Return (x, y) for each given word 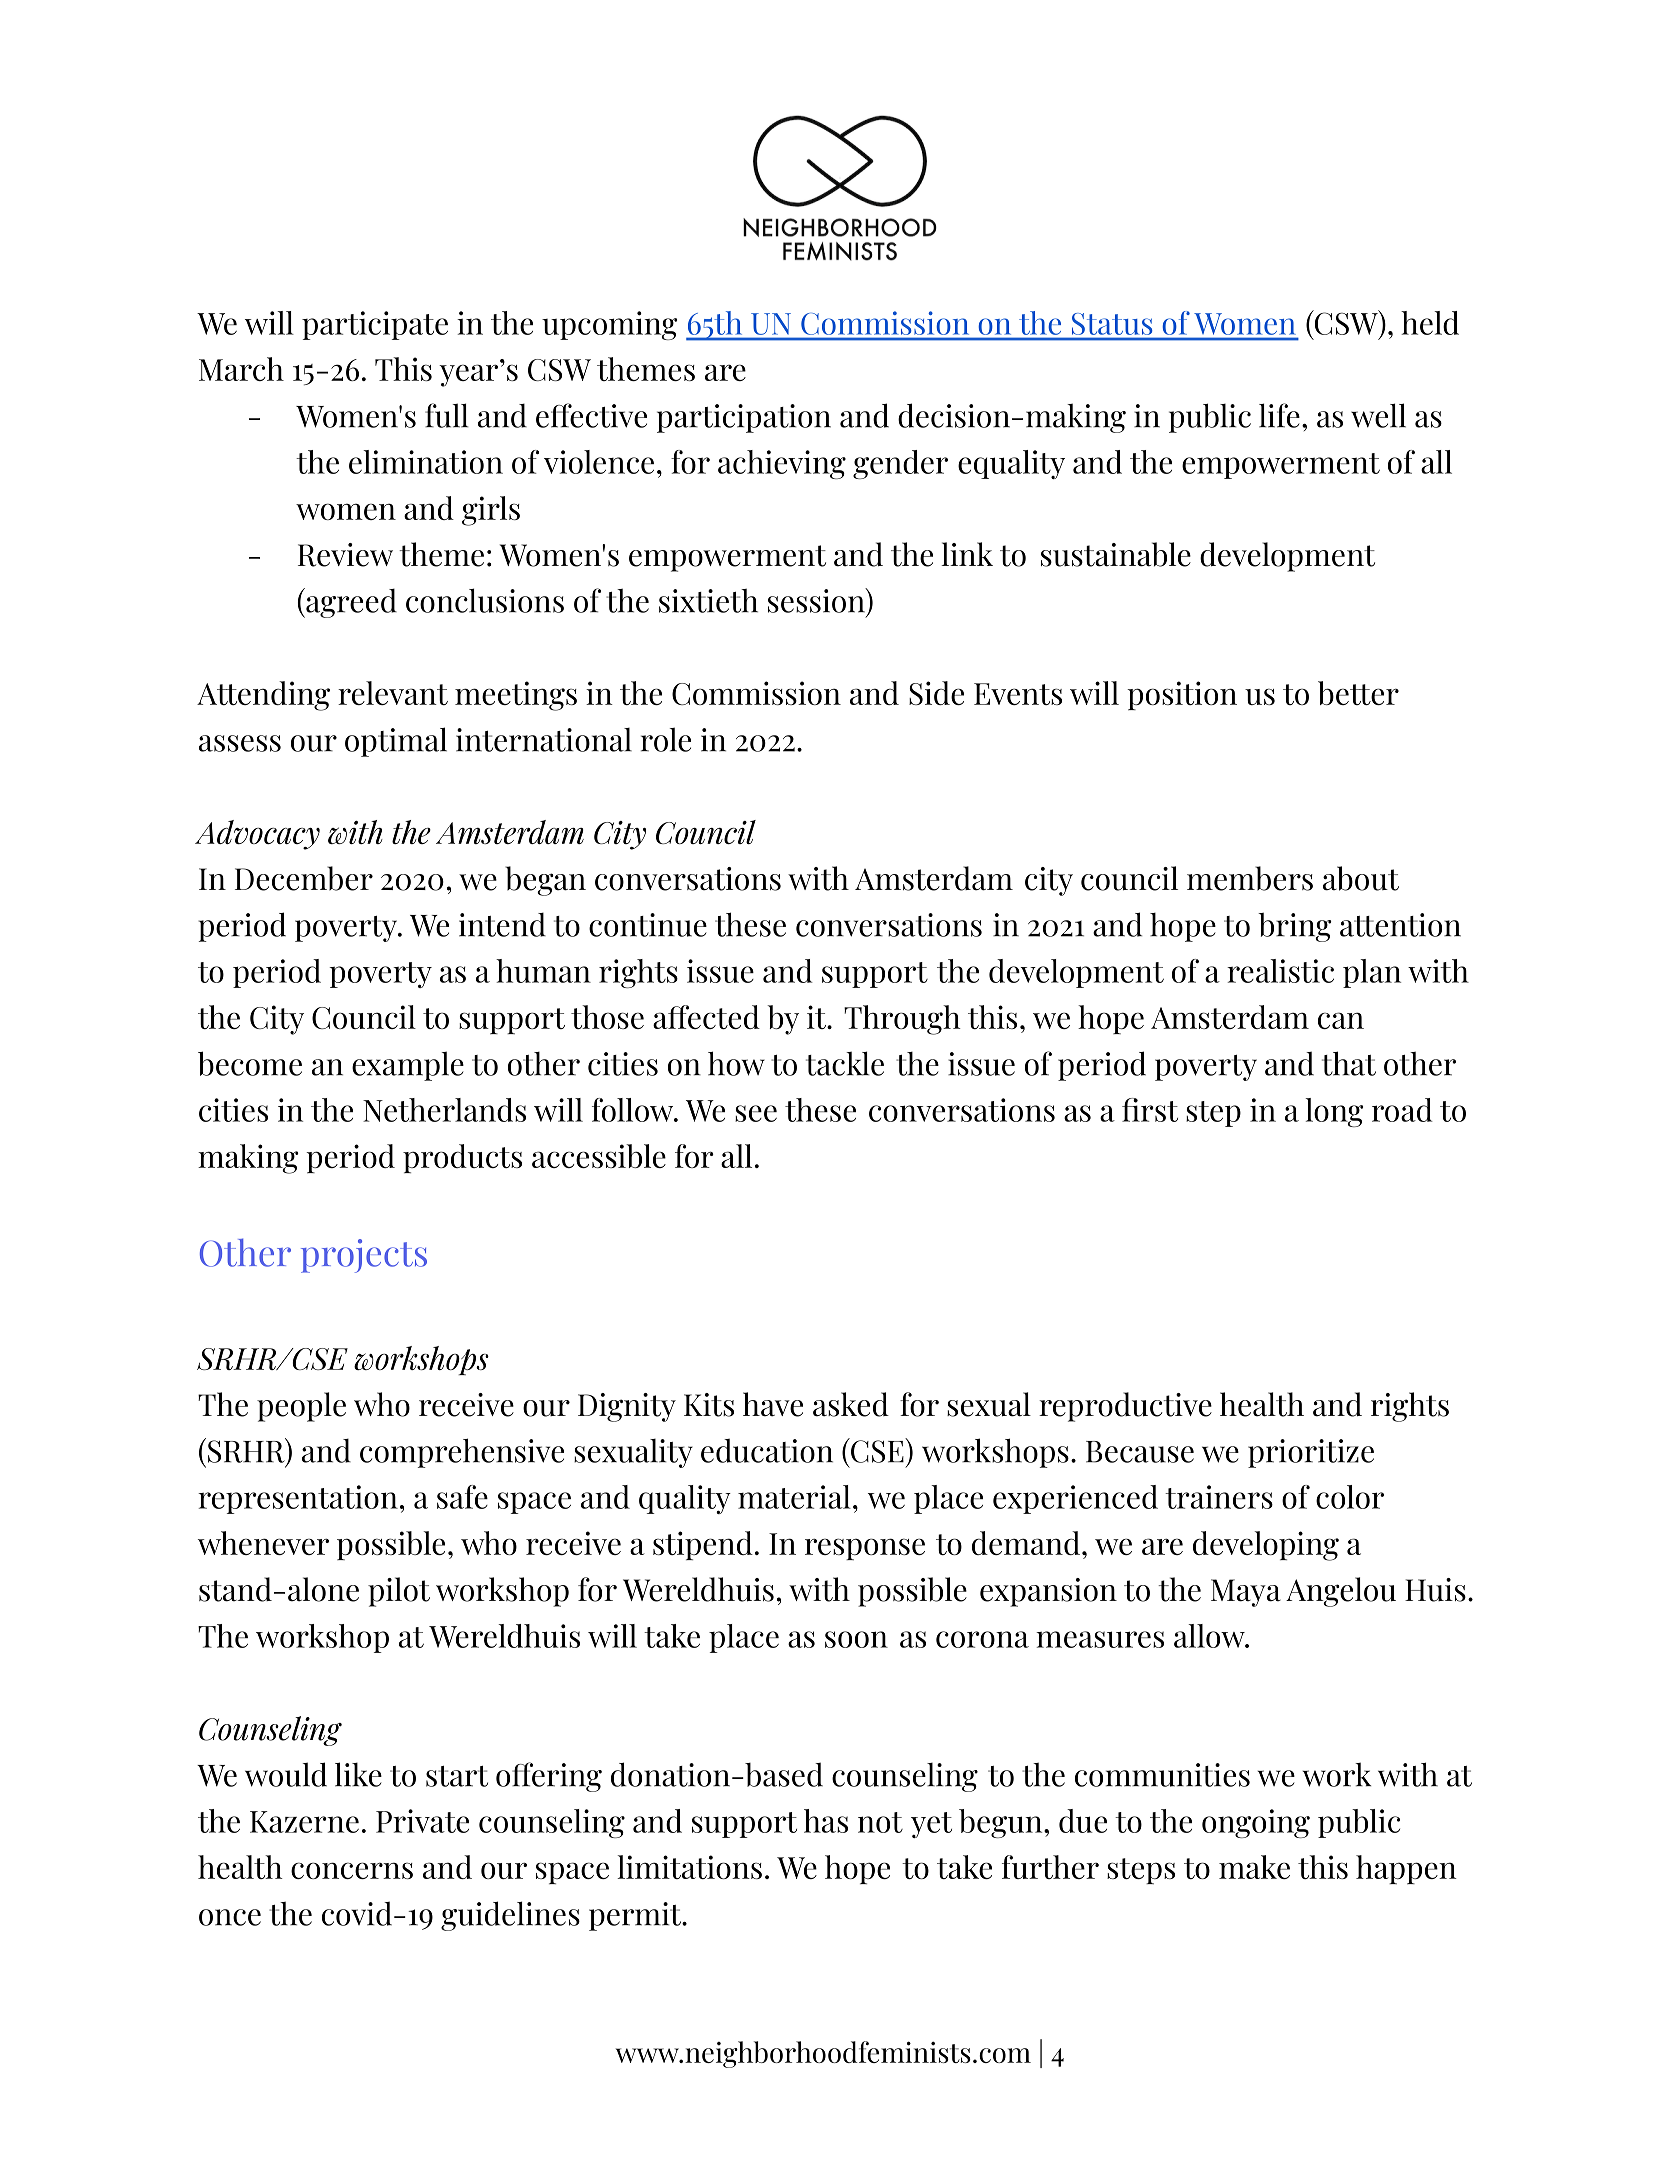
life (1279, 415)
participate (375, 325)
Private (422, 1821)
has (826, 1821)
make (1254, 1867)
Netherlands (444, 1110)
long (1334, 1112)
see (756, 1113)
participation (744, 418)
